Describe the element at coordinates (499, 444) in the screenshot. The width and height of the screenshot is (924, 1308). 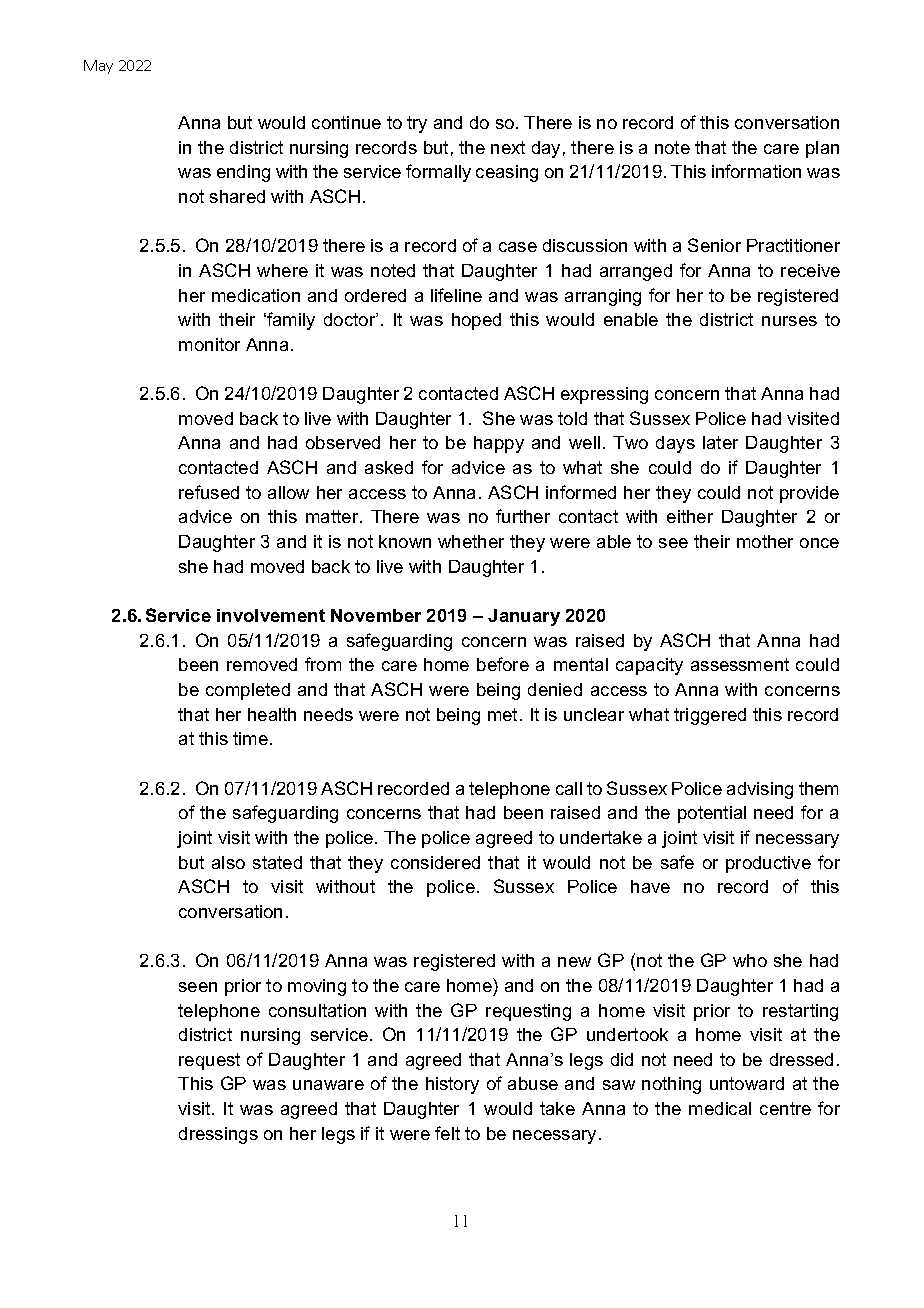
I see `happy` at that location.
